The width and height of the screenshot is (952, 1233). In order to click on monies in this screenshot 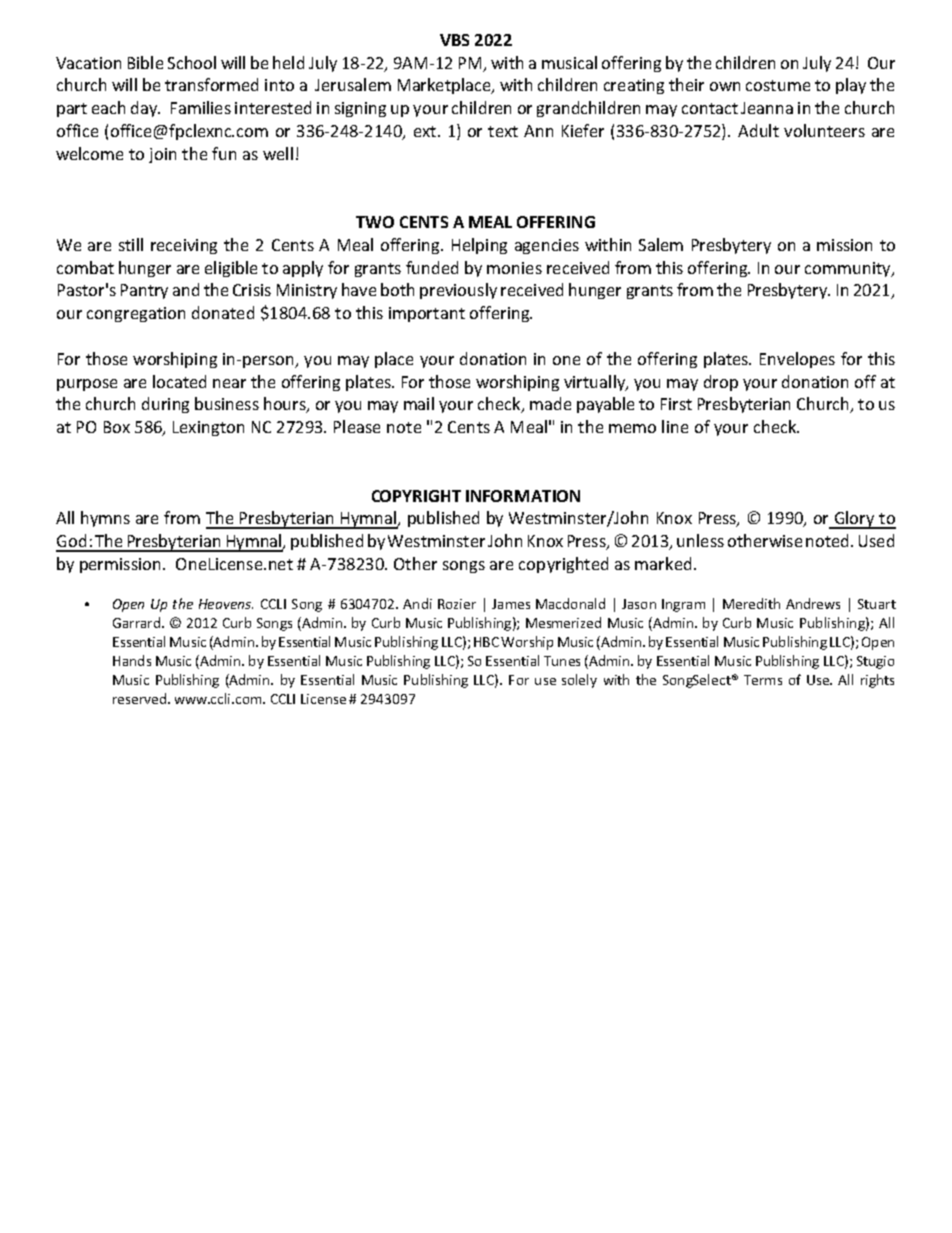, I will do `click(514, 268)`.
